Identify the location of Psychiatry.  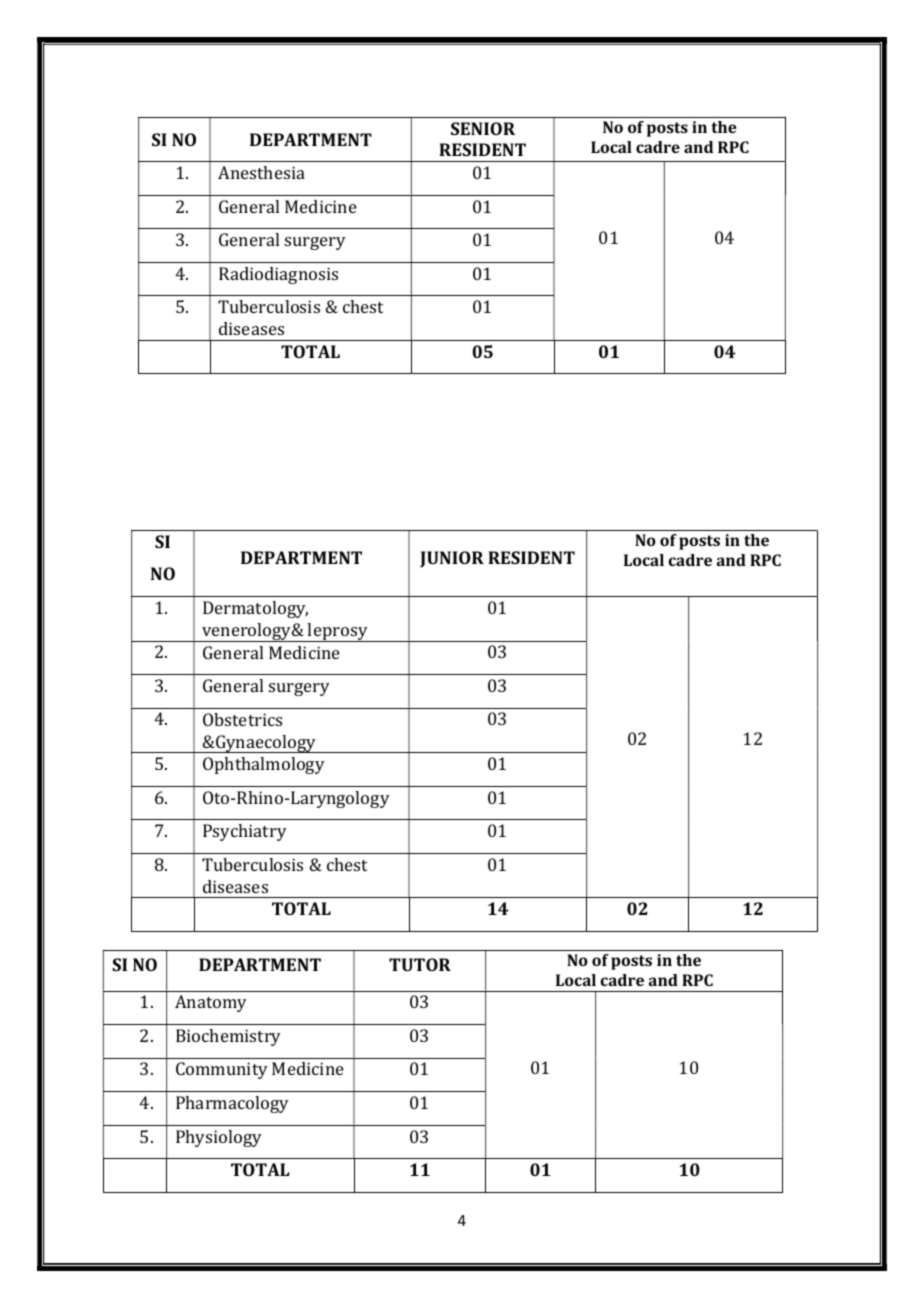
(245, 832).
